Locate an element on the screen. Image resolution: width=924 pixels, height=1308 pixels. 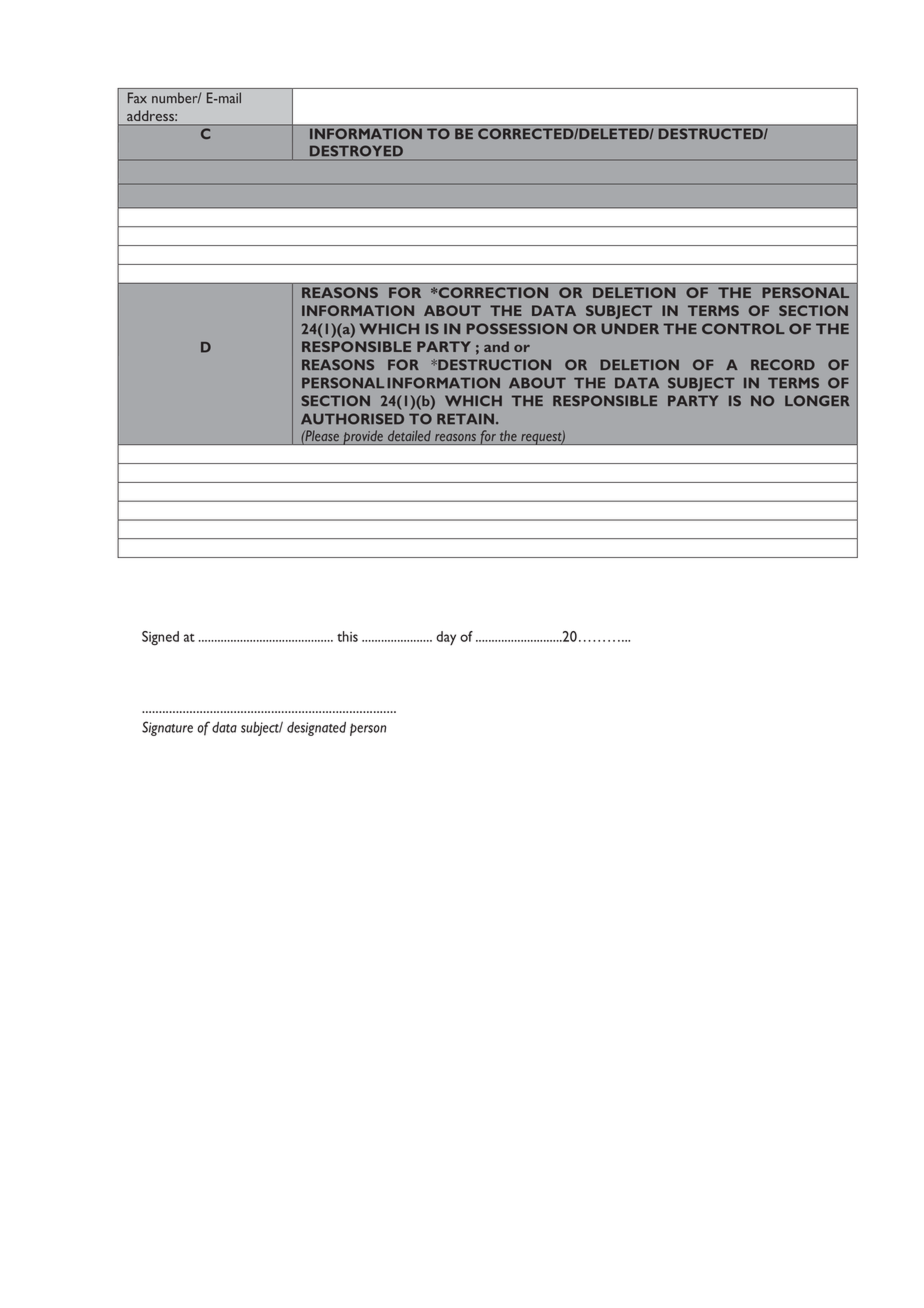
Signature is located at coordinates (167, 728).
